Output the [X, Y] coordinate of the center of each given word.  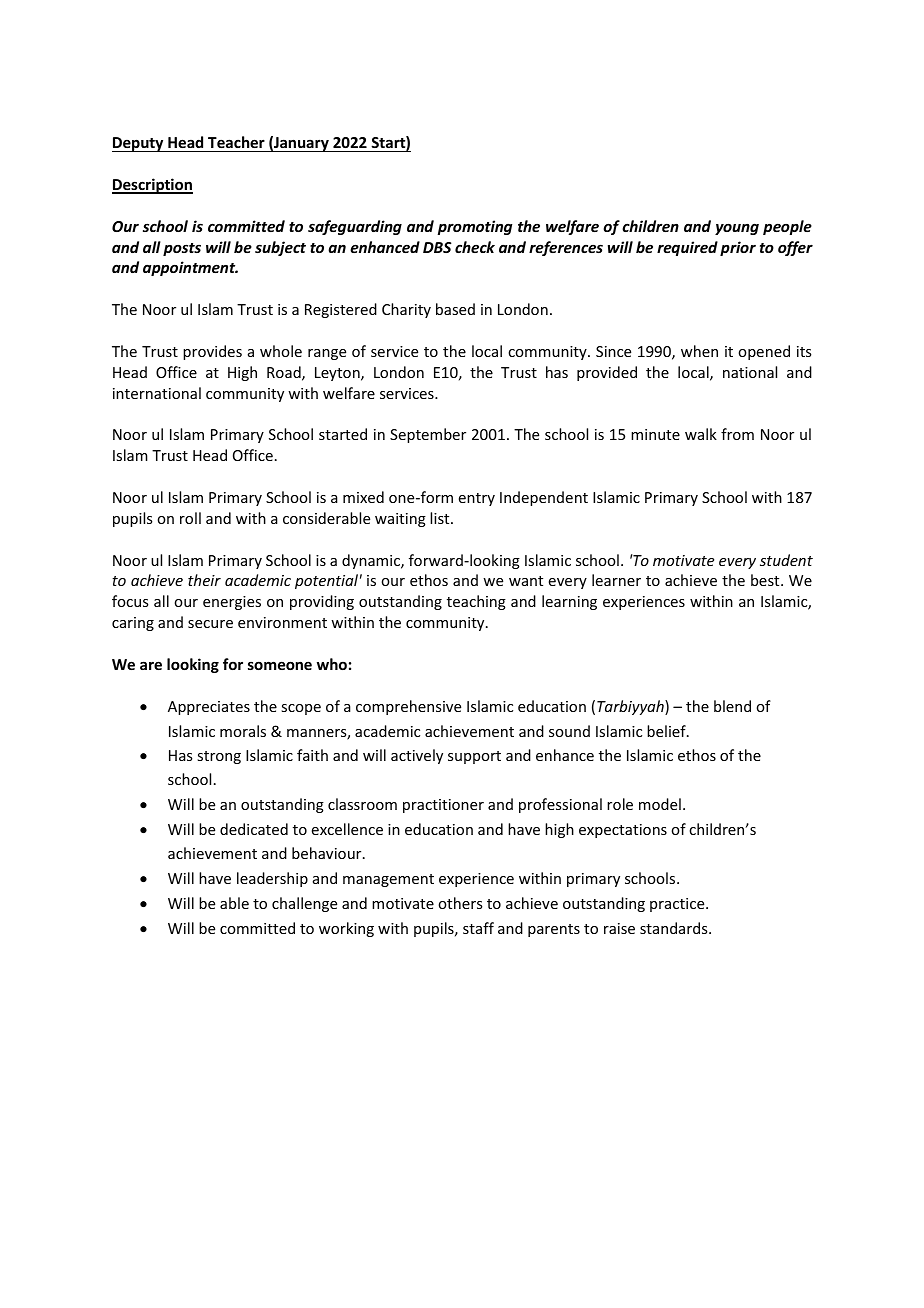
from [737, 434]
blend [732, 706]
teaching [476, 602]
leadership [272, 879]
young [737, 229]
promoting [475, 227]
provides [212, 352]
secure [210, 624]
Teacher [236, 142]
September [428, 435]
